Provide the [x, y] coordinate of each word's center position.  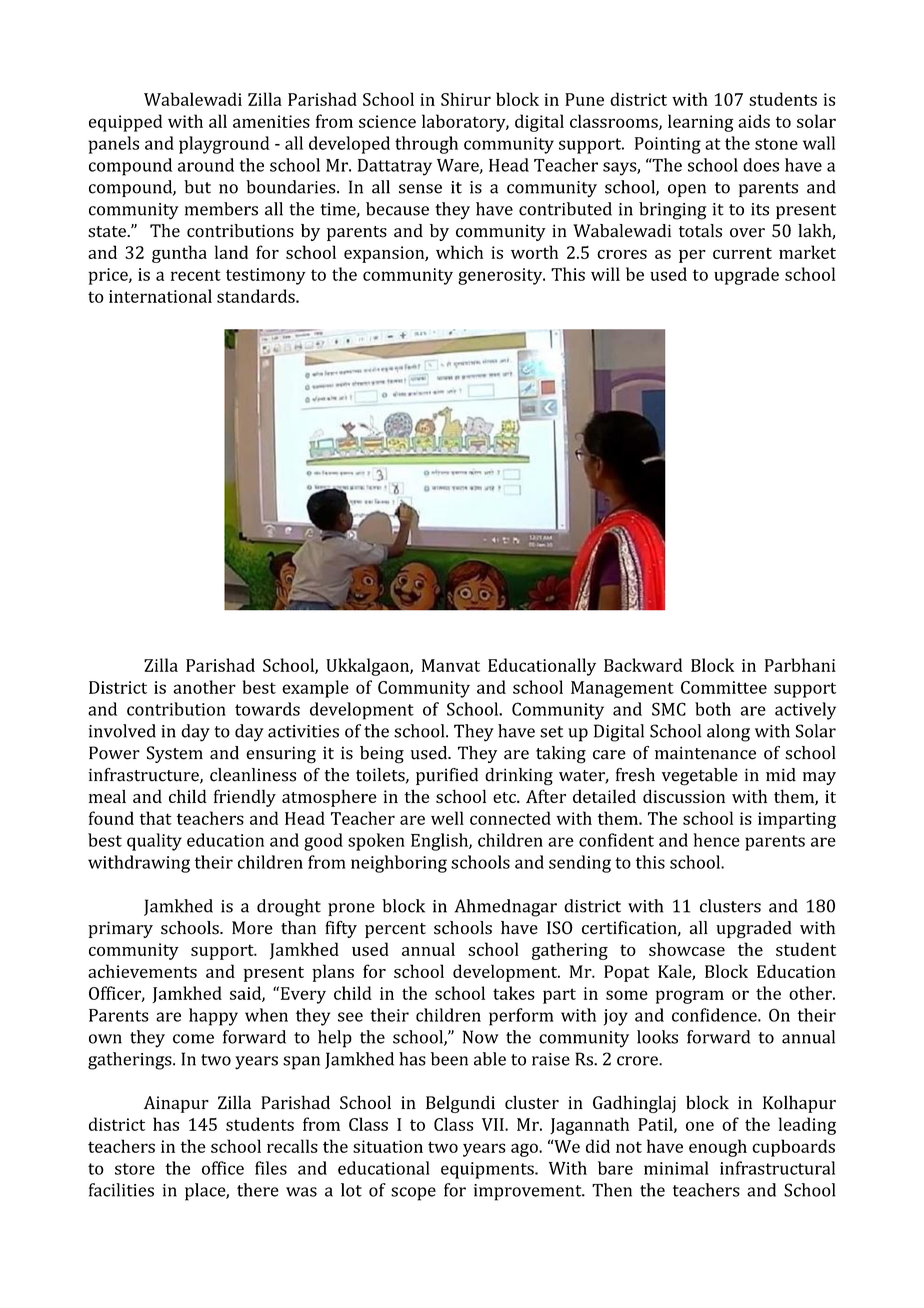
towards [267, 709]
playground [224, 145]
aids [754, 121]
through [426, 145]
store [135, 1169]
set [551, 732]
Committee [724, 687]
